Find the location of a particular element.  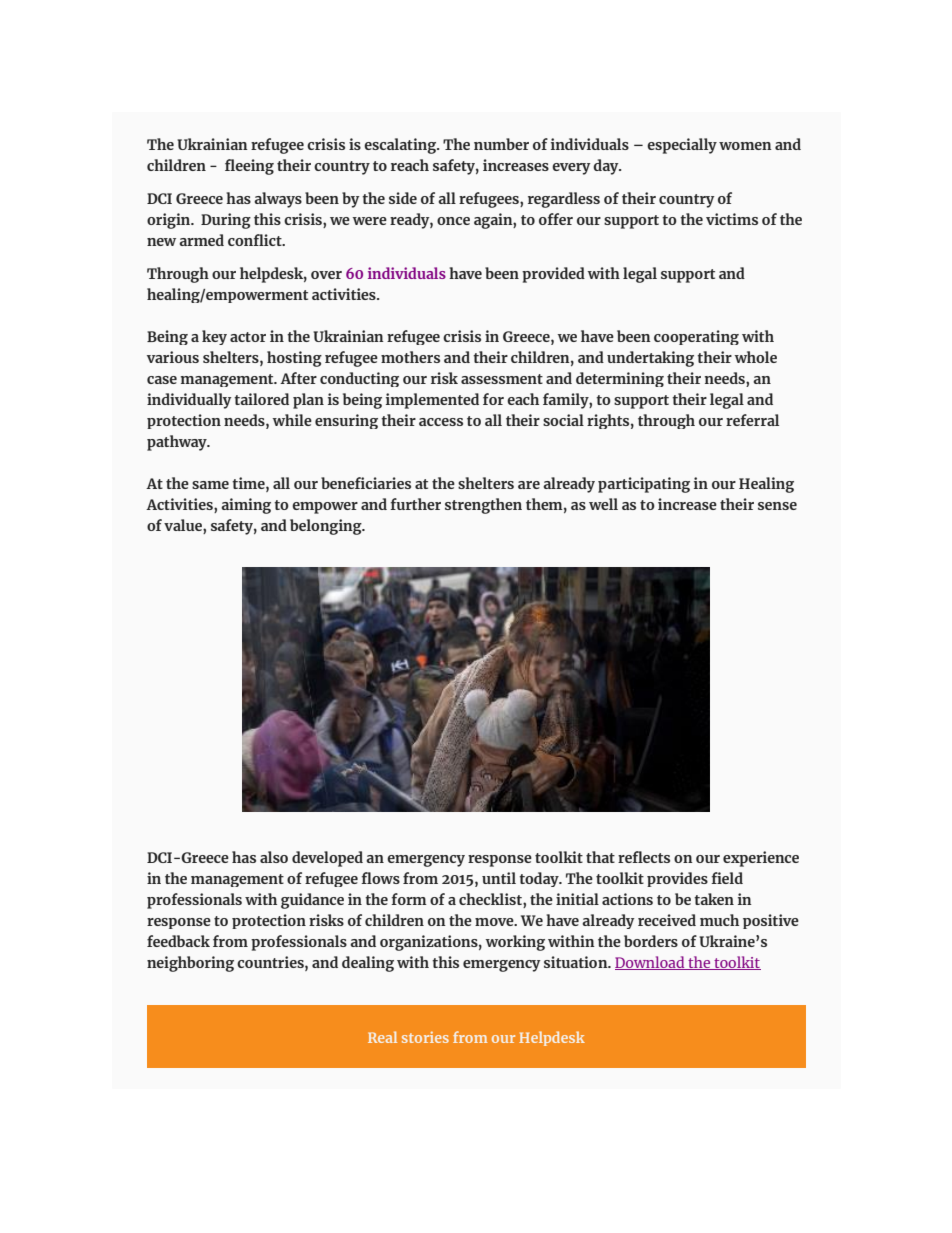

sense is located at coordinates (777, 506).
